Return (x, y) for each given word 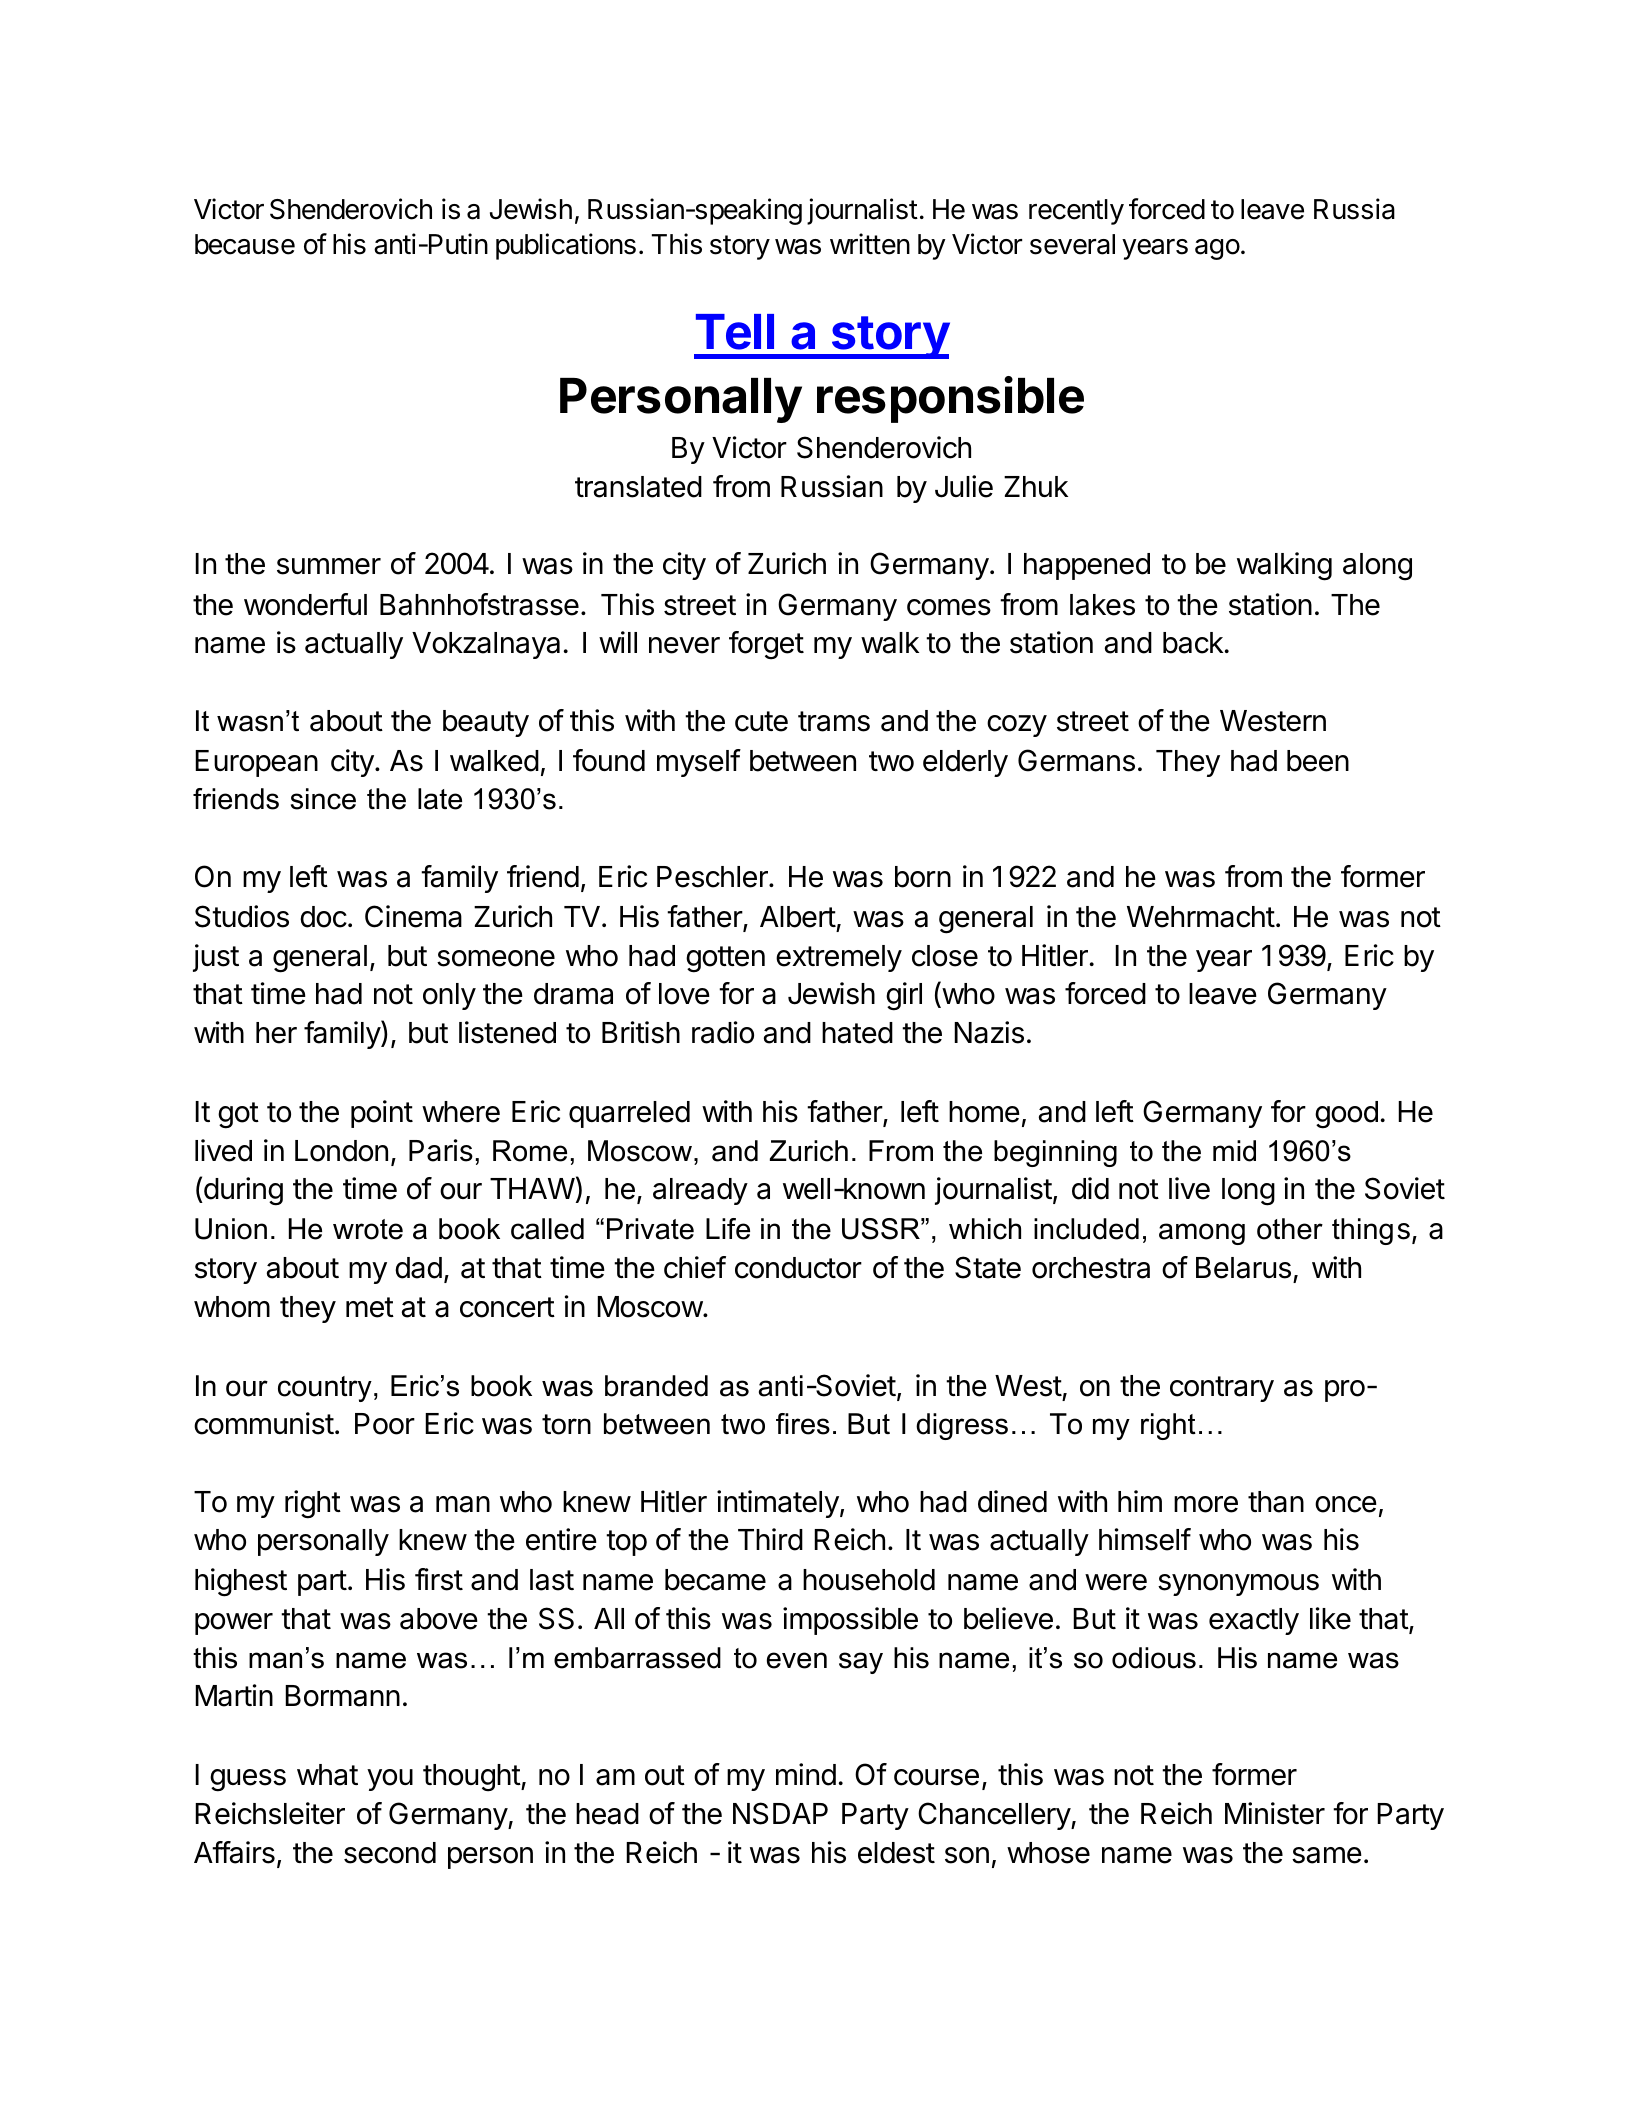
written (870, 244)
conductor (798, 1268)
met (370, 1307)
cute (761, 721)
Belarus (1243, 1268)
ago (1217, 249)
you (390, 1780)
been (1318, 761)
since (323, 799)
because (245, 244)
